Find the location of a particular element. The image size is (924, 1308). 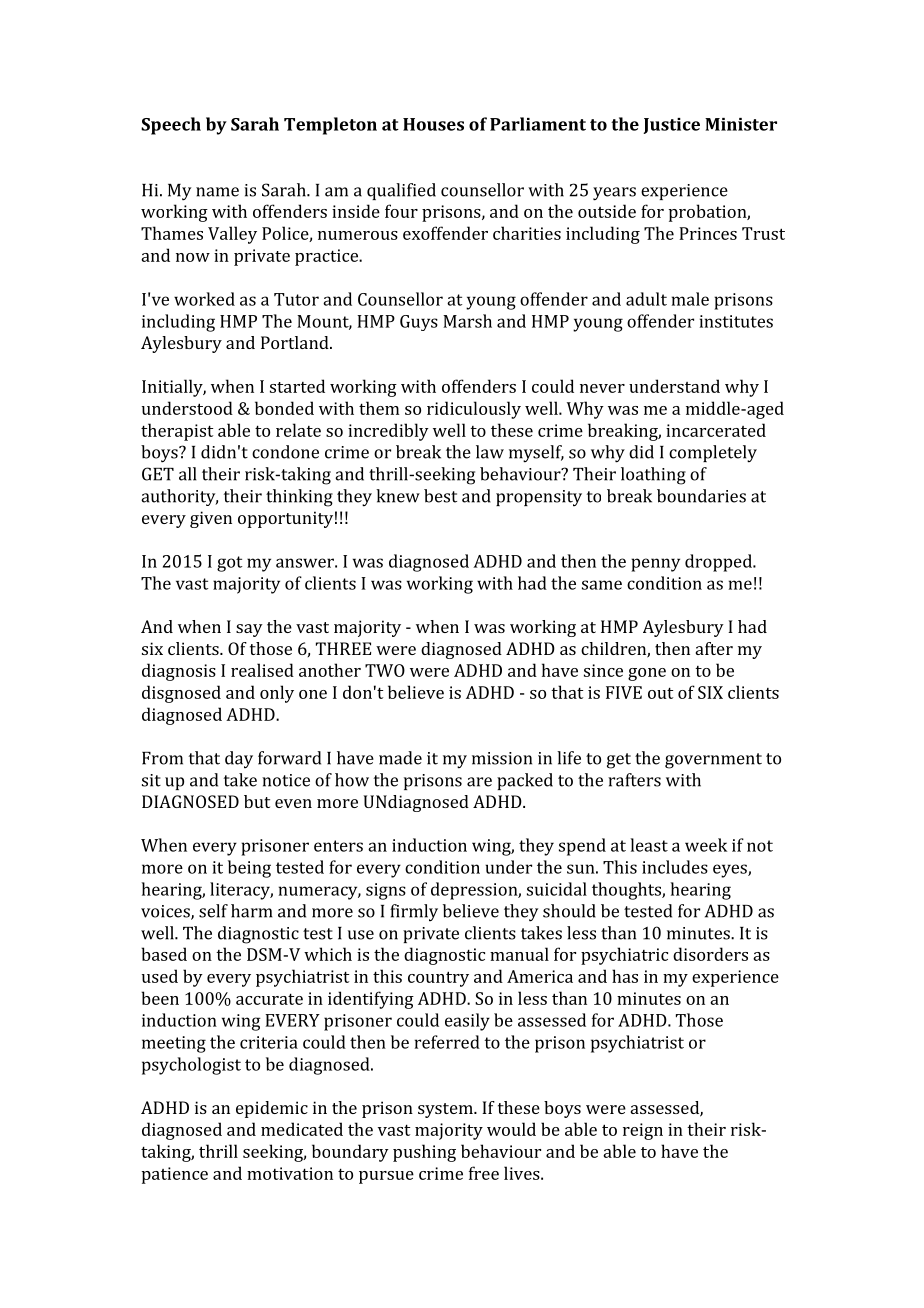

given is located at coordinates (211, 519).
